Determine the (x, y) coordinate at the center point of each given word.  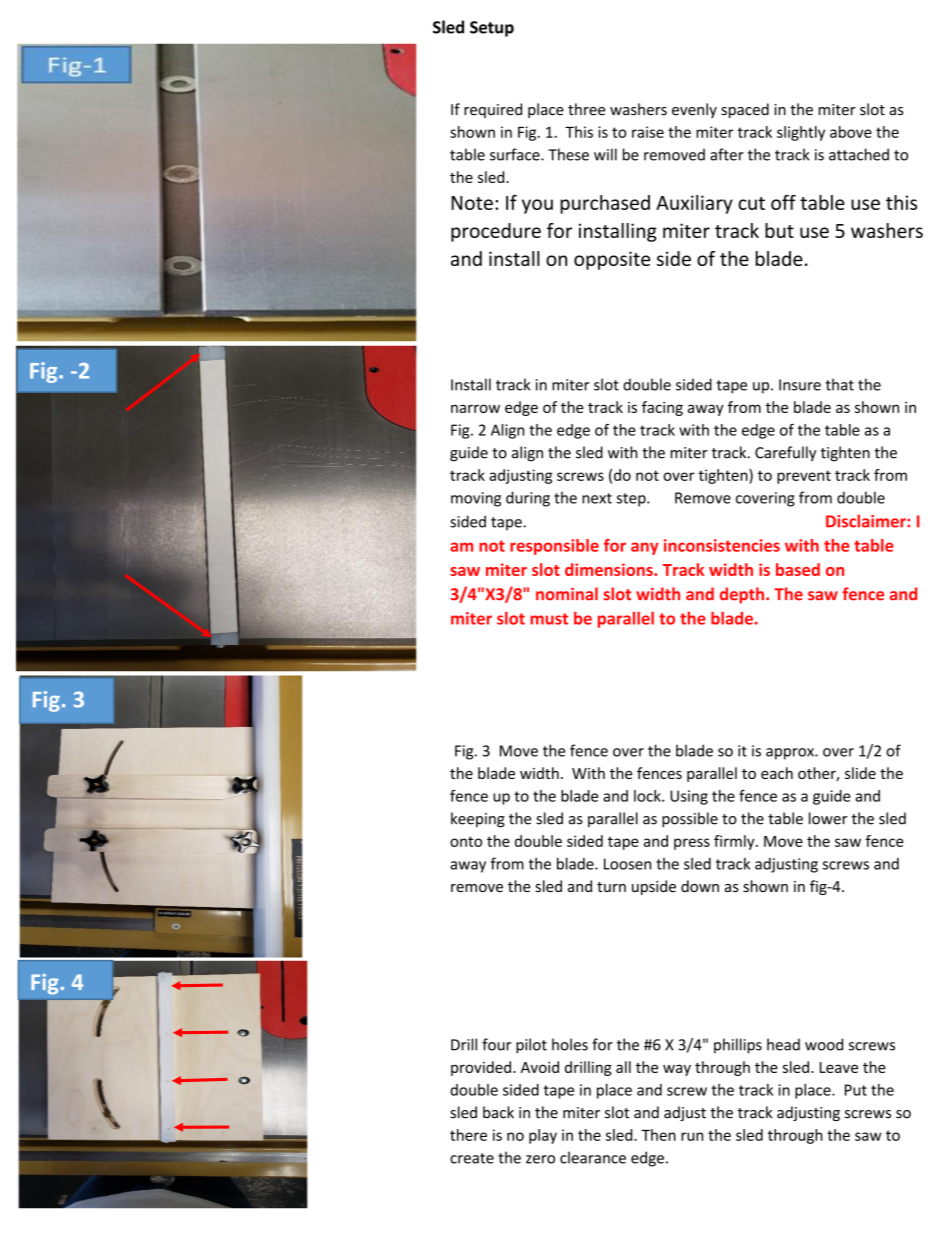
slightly (801, 133)
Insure (800, 385)
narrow (475, 408)
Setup (492, 29)
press (692, 844)
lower (828, 818)
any (645, 548)
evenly (694, 110)
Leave (839, 1067)
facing (662, 408)
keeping (478, 820)
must (549, 619)
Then (658, 1135)
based (798, 569)
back (498, 1112)
